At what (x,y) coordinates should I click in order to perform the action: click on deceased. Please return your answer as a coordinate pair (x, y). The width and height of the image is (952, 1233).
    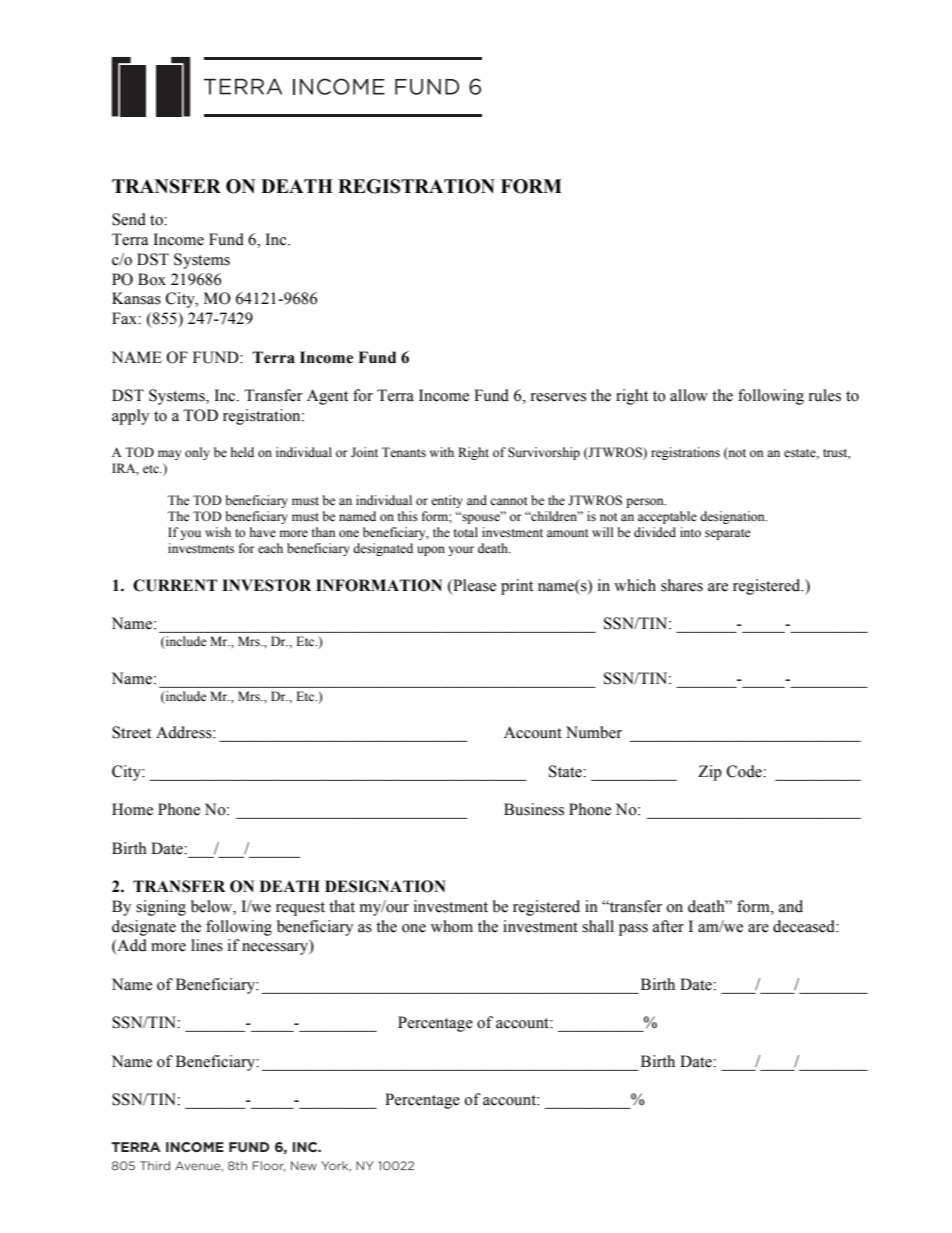
    Looking at the image, I should click on (805, 926).
